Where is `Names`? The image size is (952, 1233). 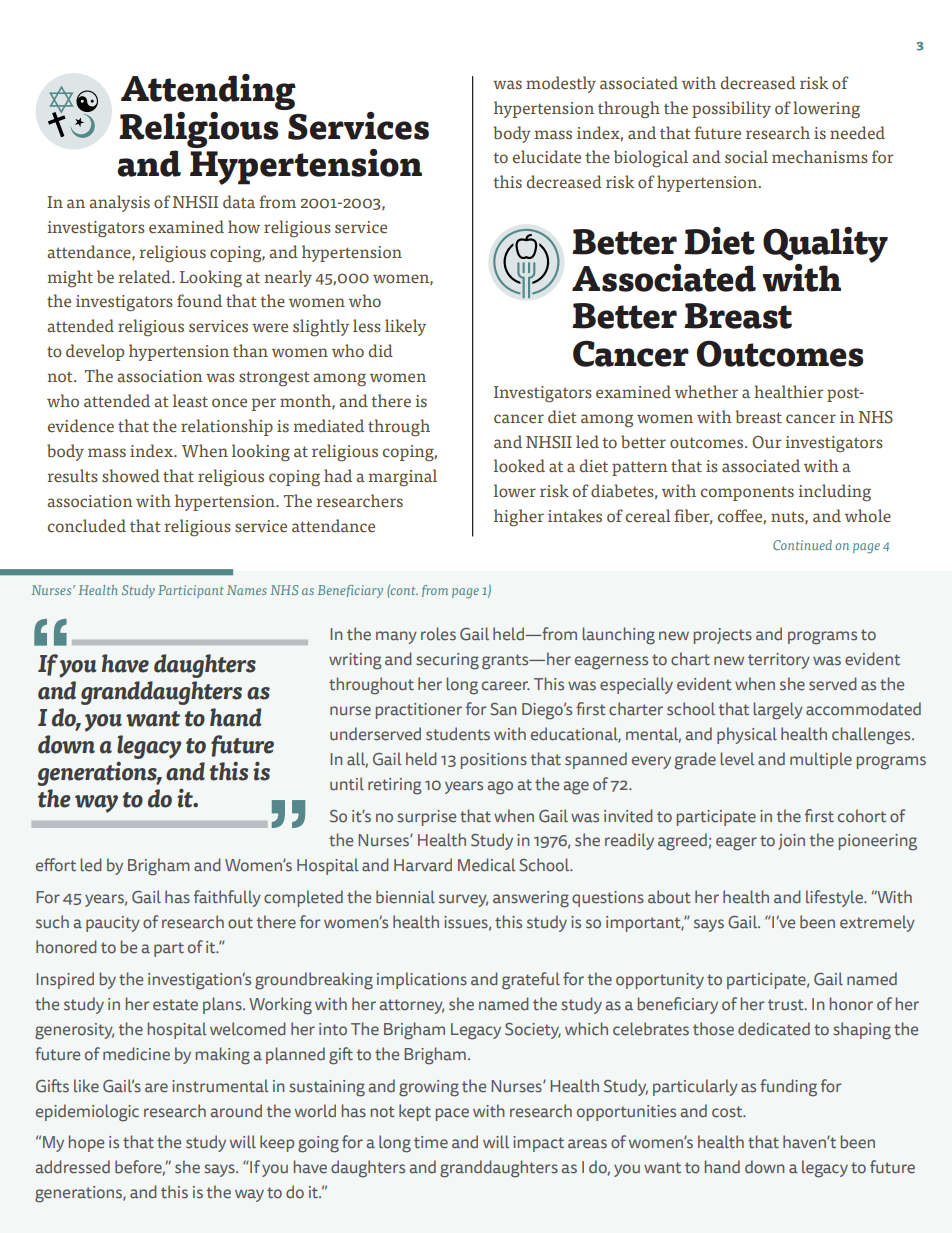
Names is located at coordinates (247, 590).
